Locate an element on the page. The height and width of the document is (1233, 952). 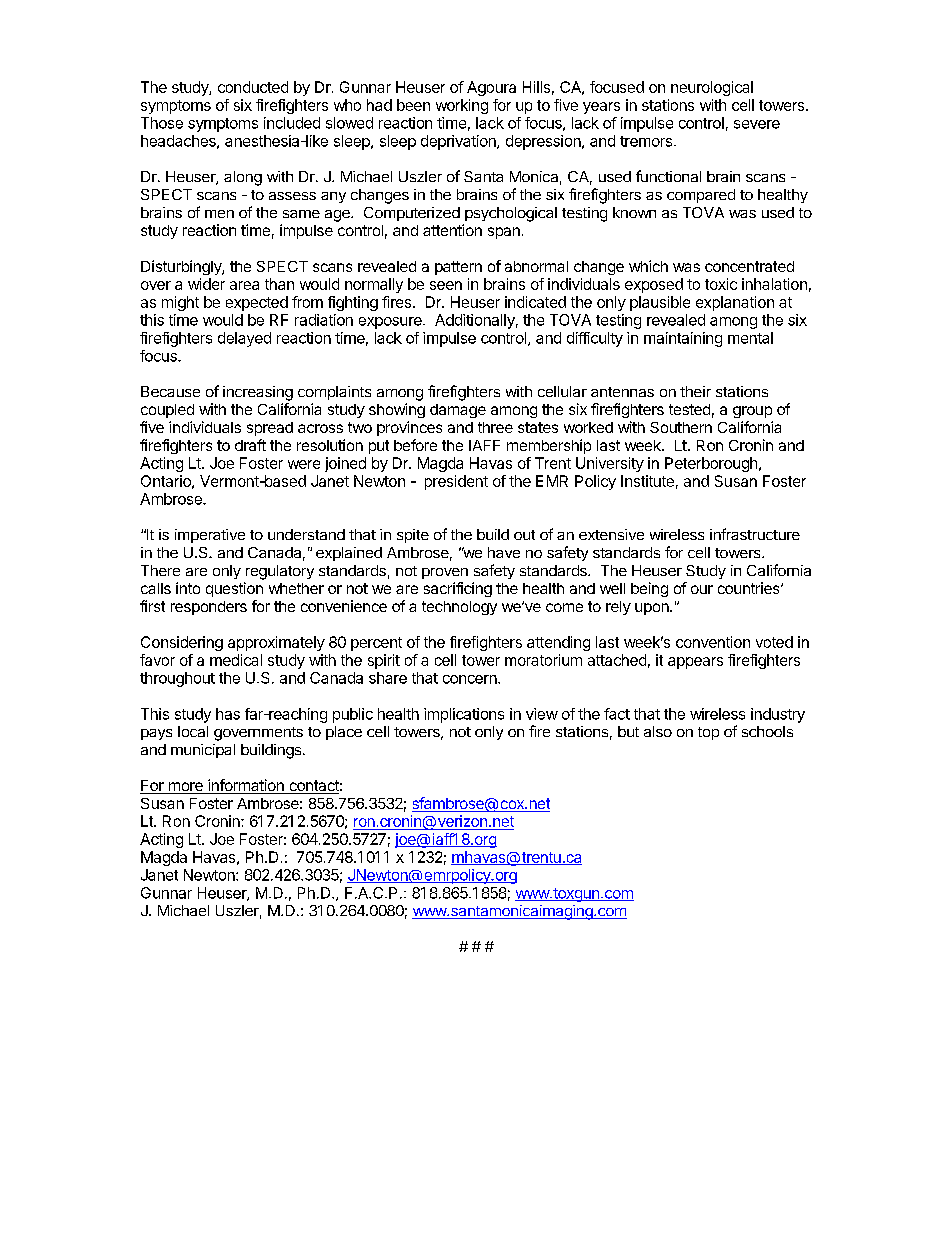
have is located at coordinates (504, 552).
